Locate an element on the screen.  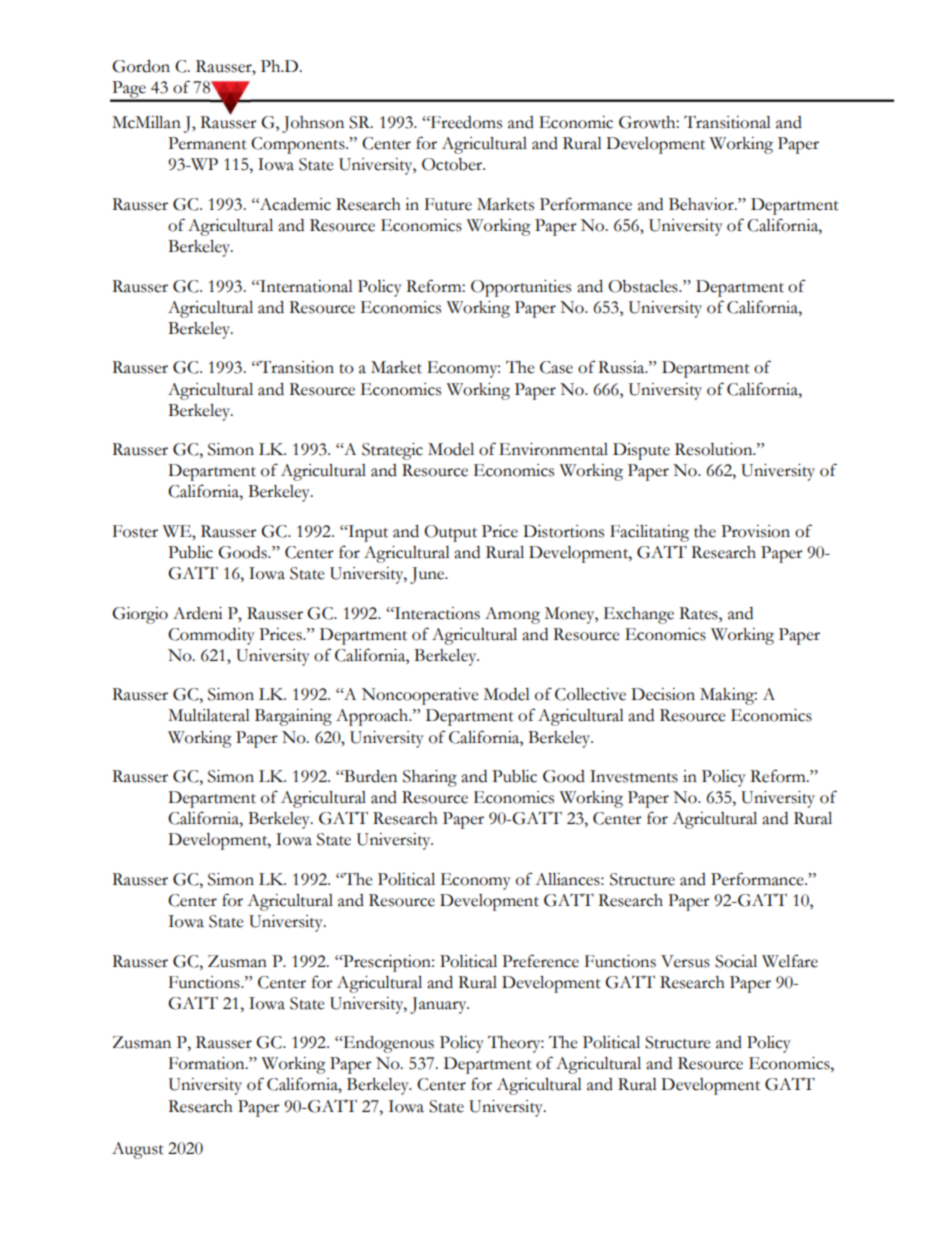
Commodity is located at coordinates (211, 636).
